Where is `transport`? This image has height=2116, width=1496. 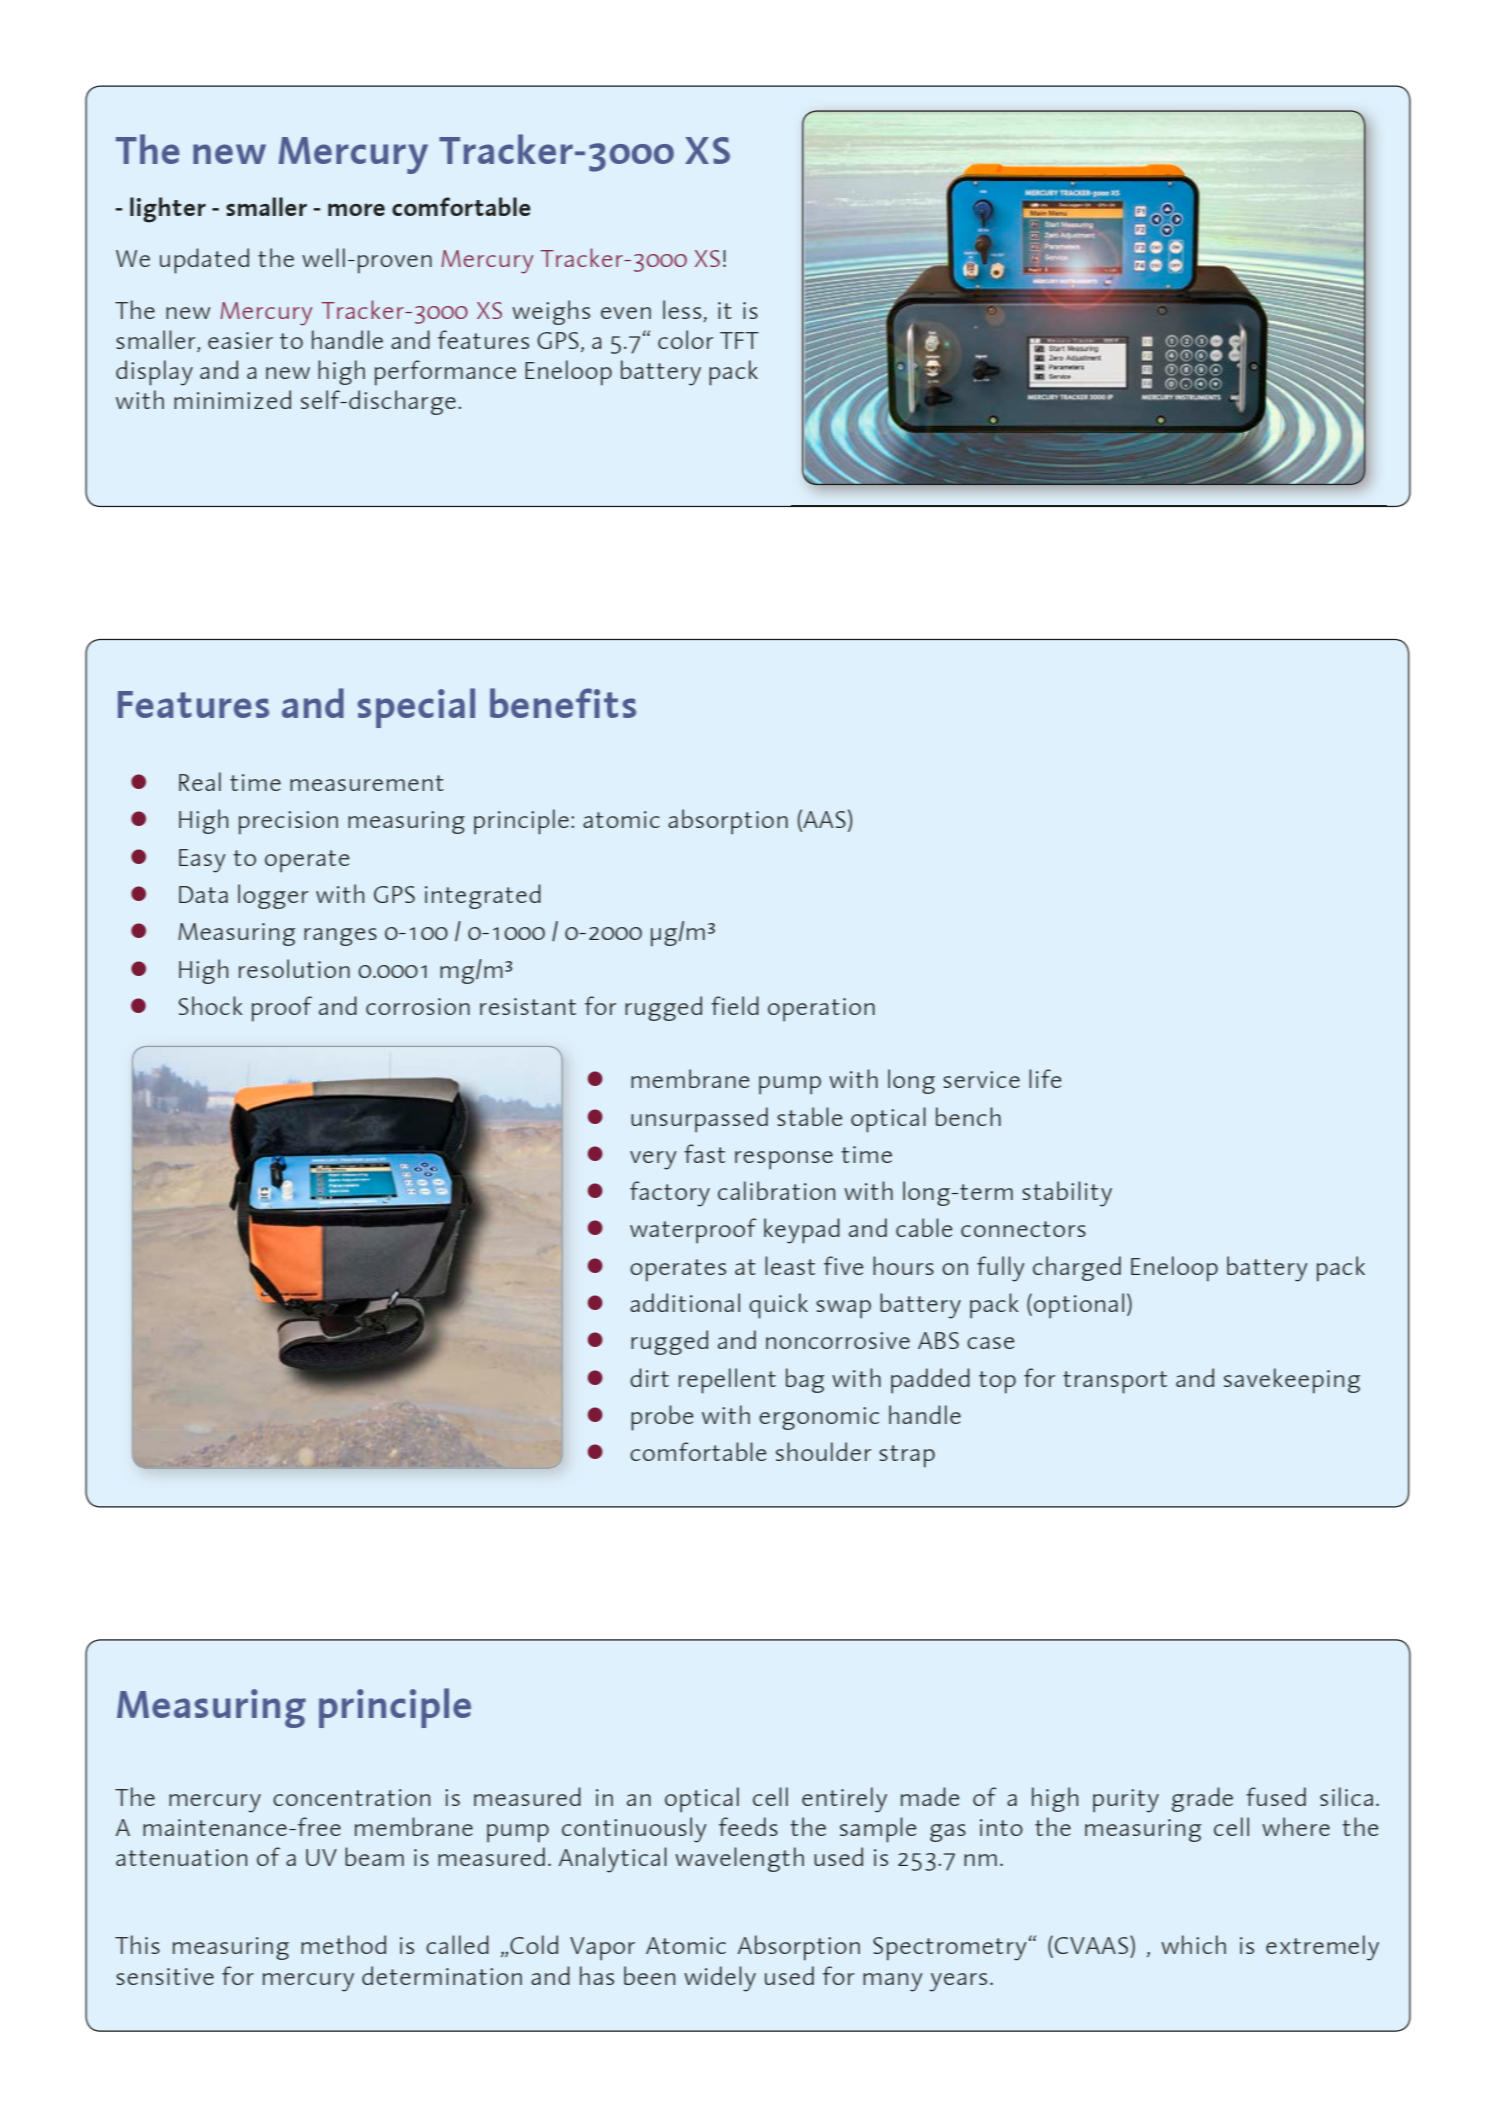
transport is located at coordinates (1115, 1382).
